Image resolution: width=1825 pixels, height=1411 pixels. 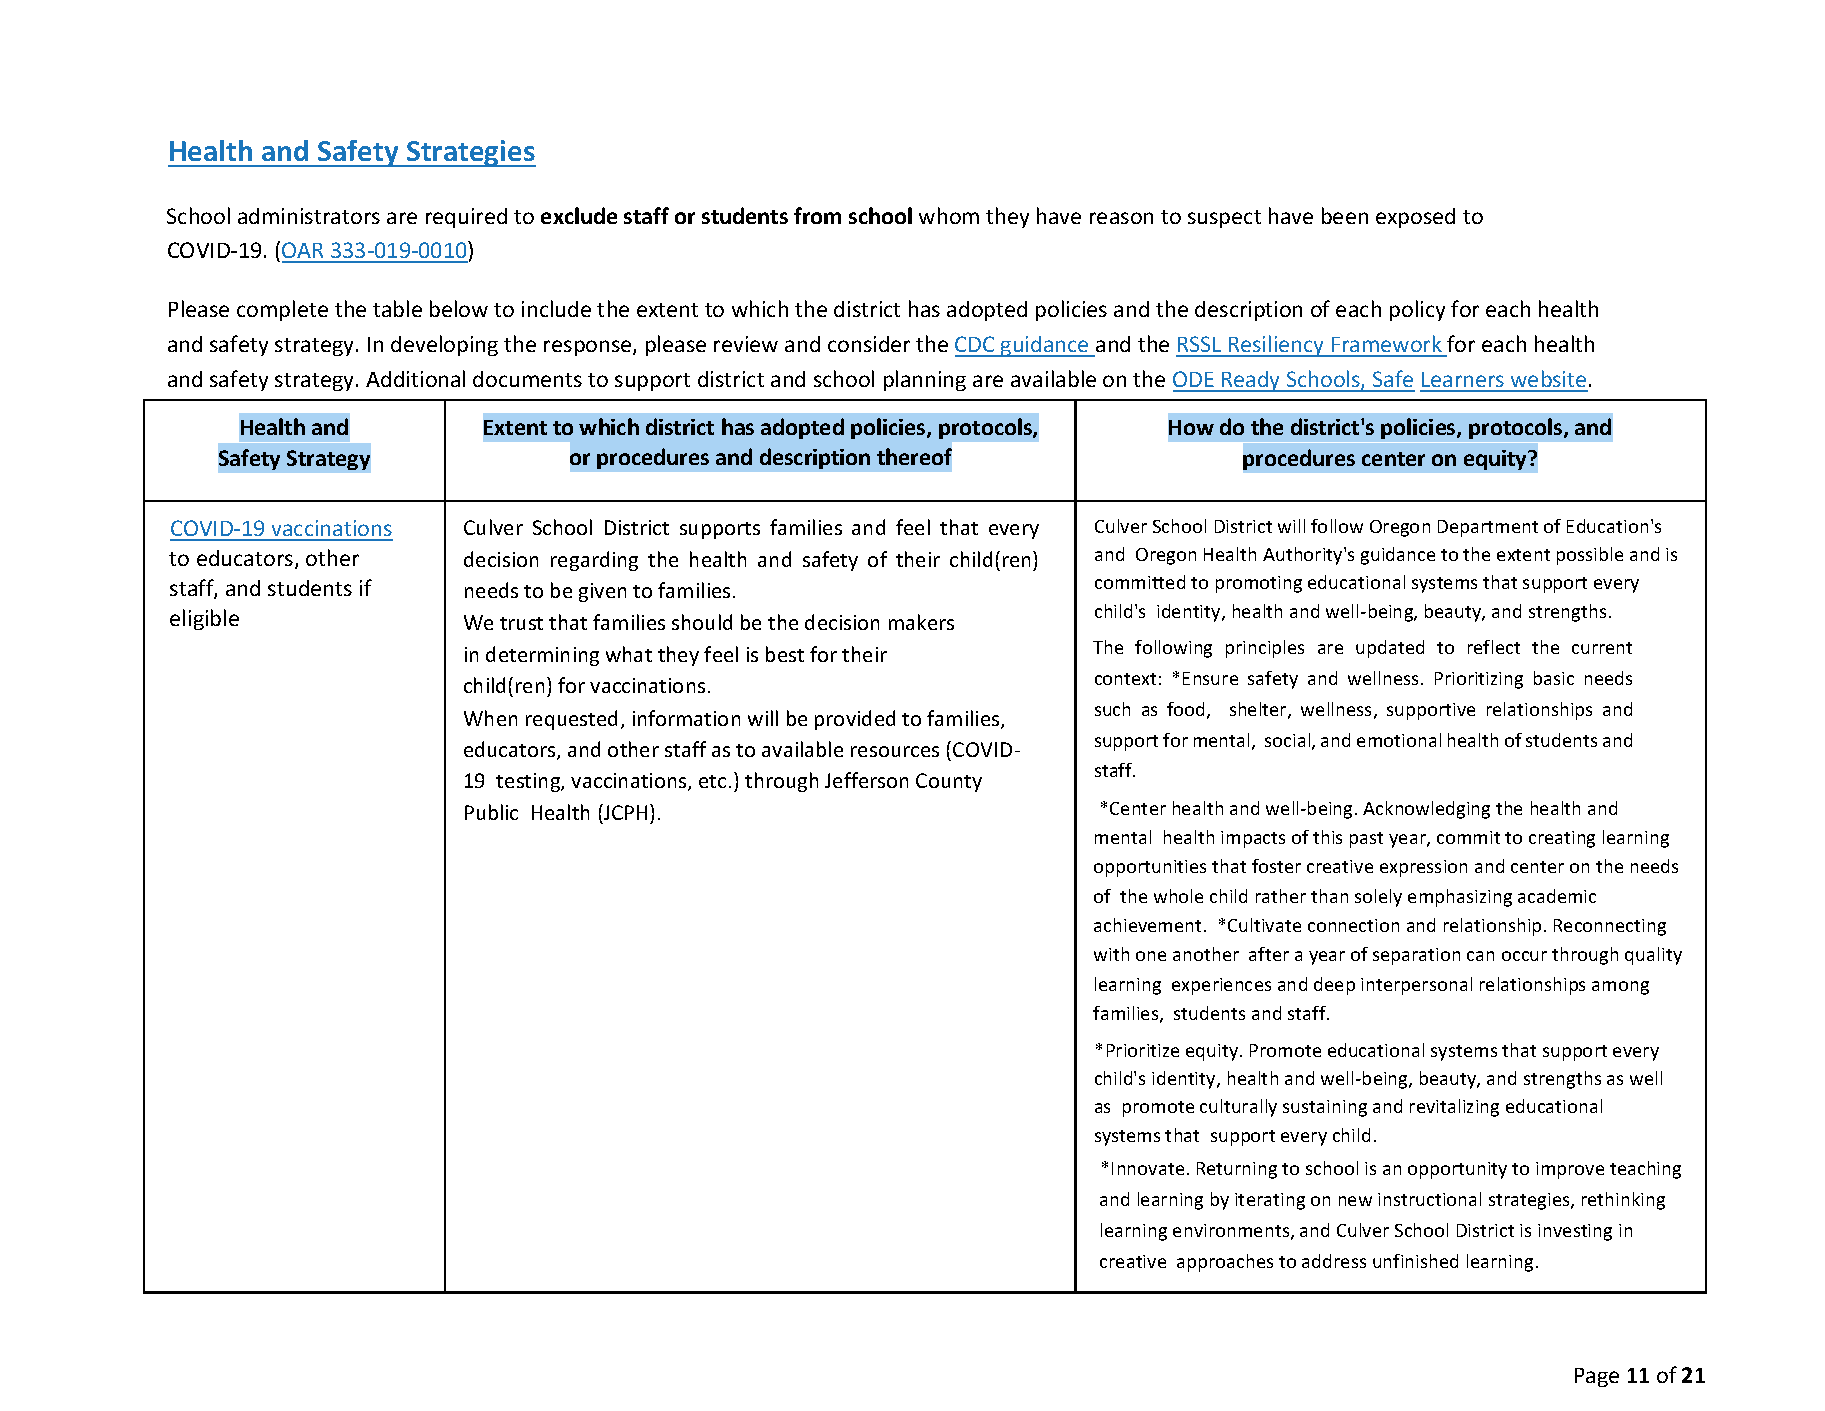 I want to click on whom, so click(x=949, y=215).
